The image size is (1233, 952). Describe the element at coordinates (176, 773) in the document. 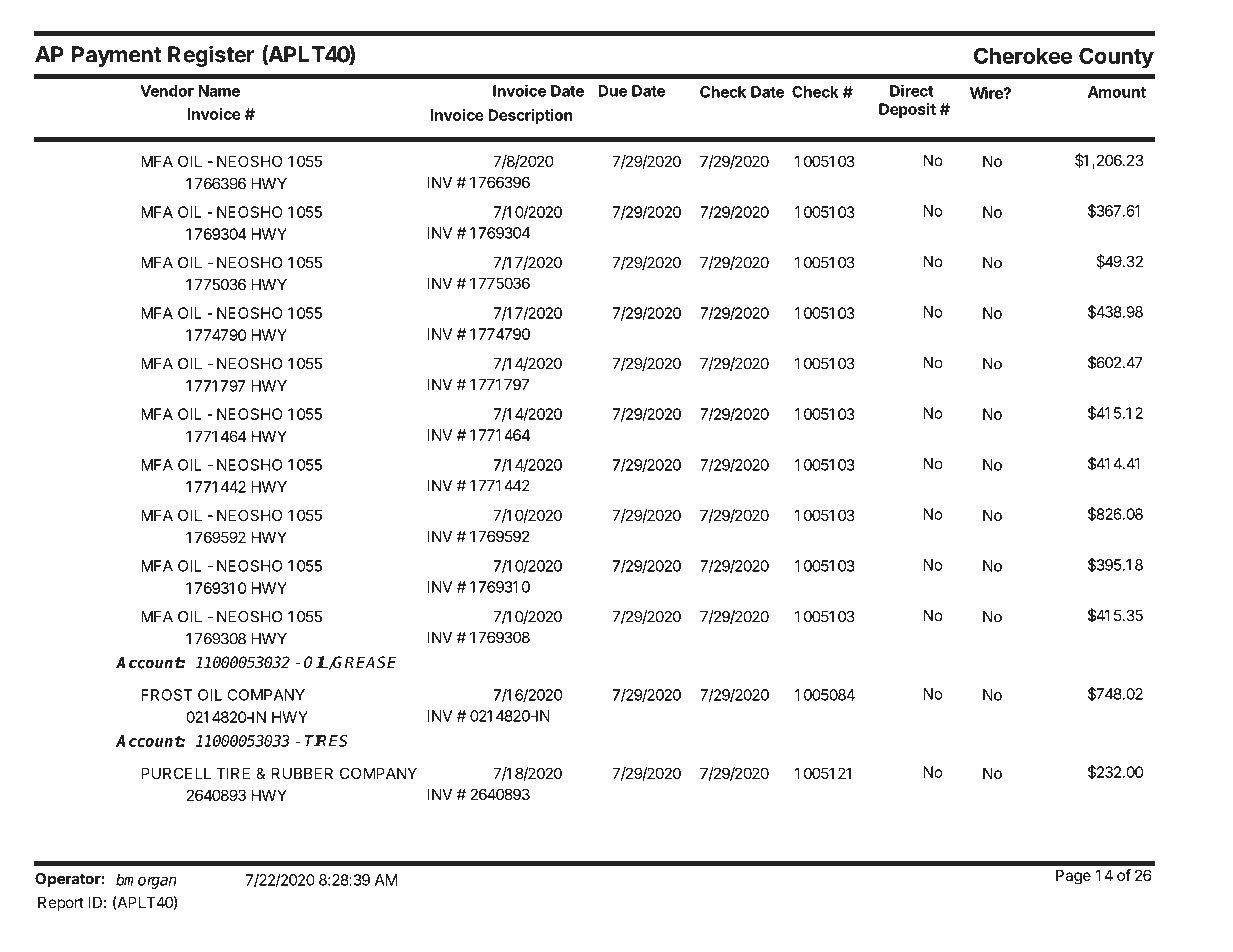

I see `PURCELL` at that location.
